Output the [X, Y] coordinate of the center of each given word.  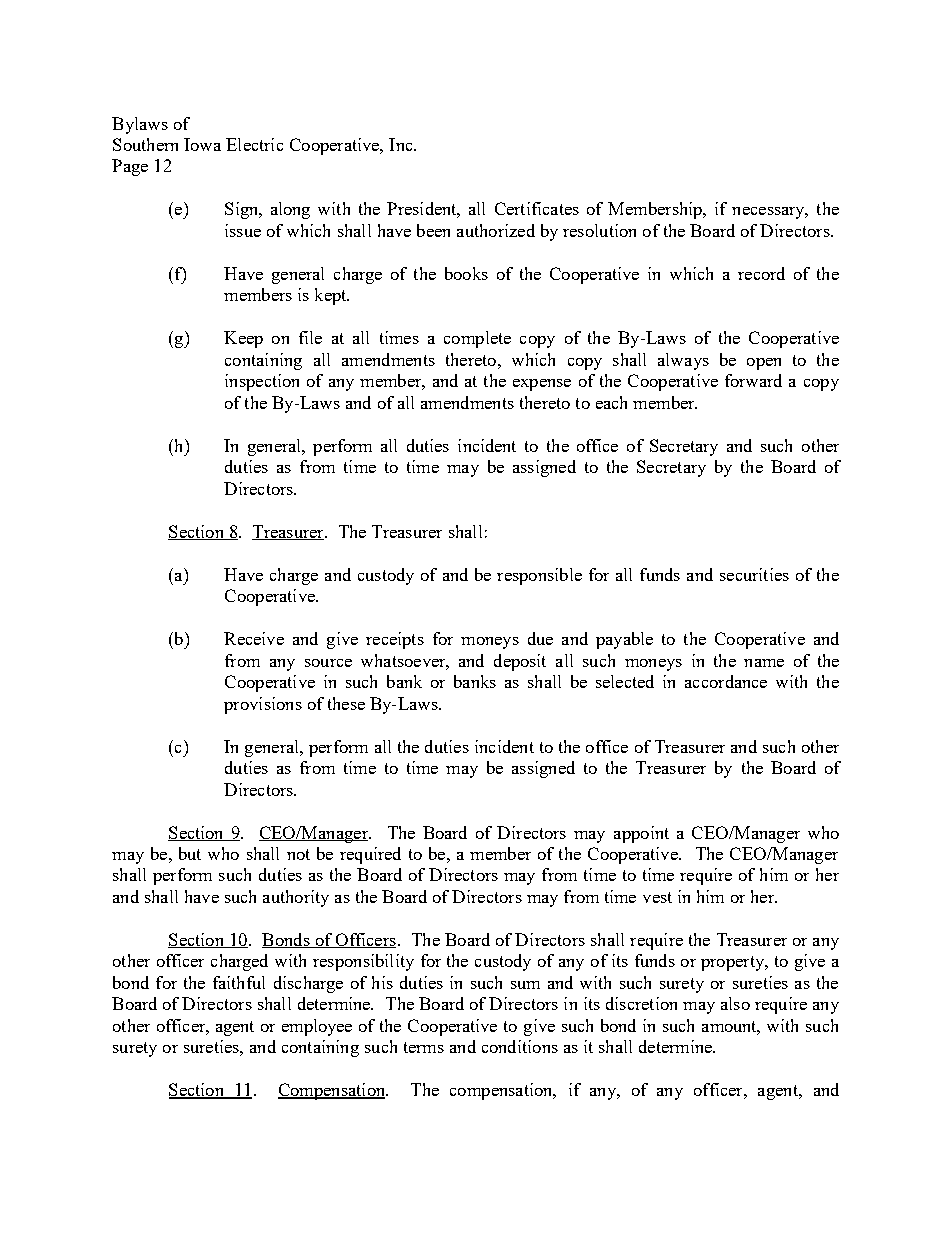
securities [754, 574]
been [433, 230]
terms [424, 1047]
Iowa [202, 144]
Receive [254, 638]
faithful [239, 982]
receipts [395, 640]
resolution [599, 230]
